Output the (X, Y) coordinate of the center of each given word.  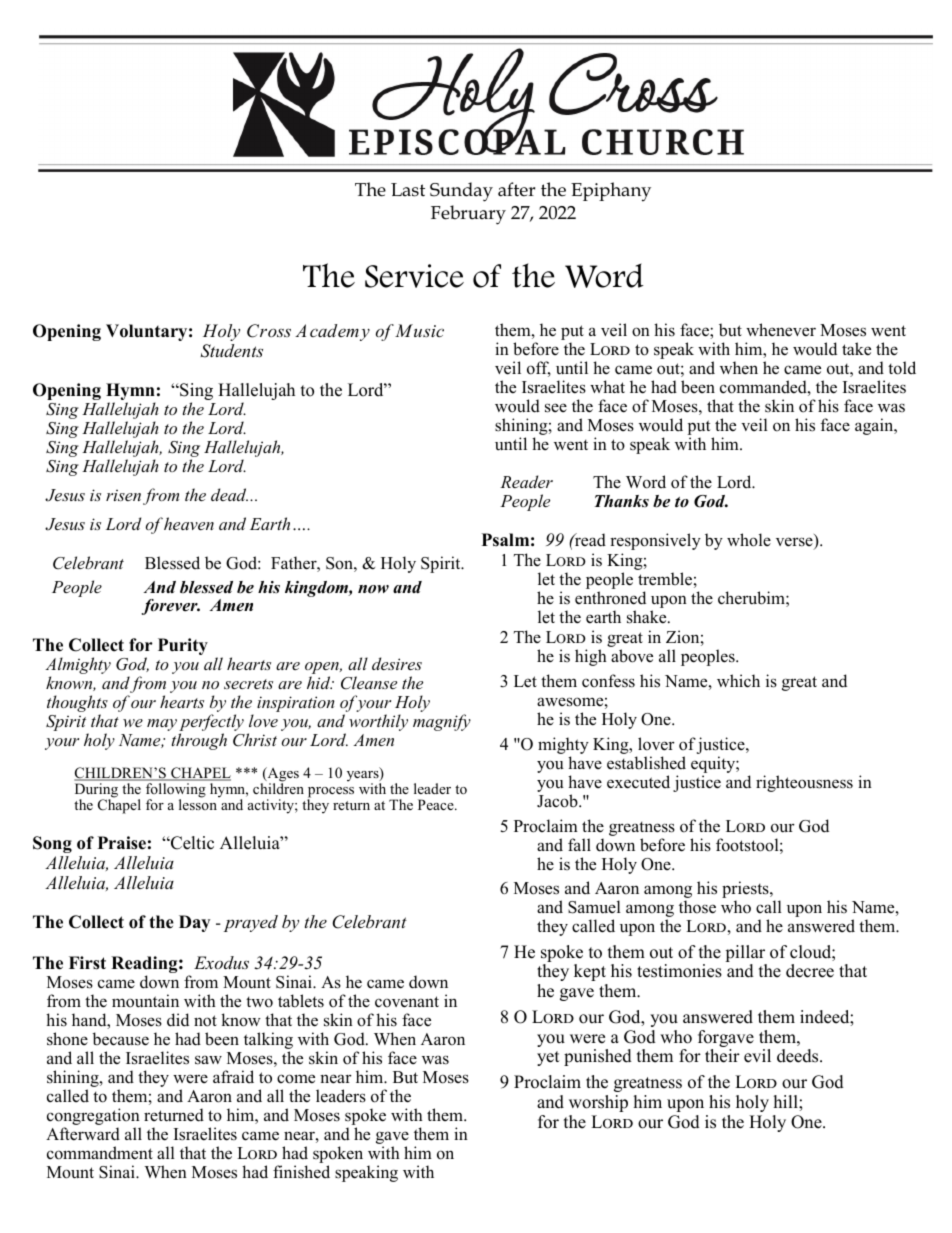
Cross (269, 331)
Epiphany (611, 192)
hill (787, 1101)
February (468, 215)
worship (598, 1103)
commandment (100, 1153)
